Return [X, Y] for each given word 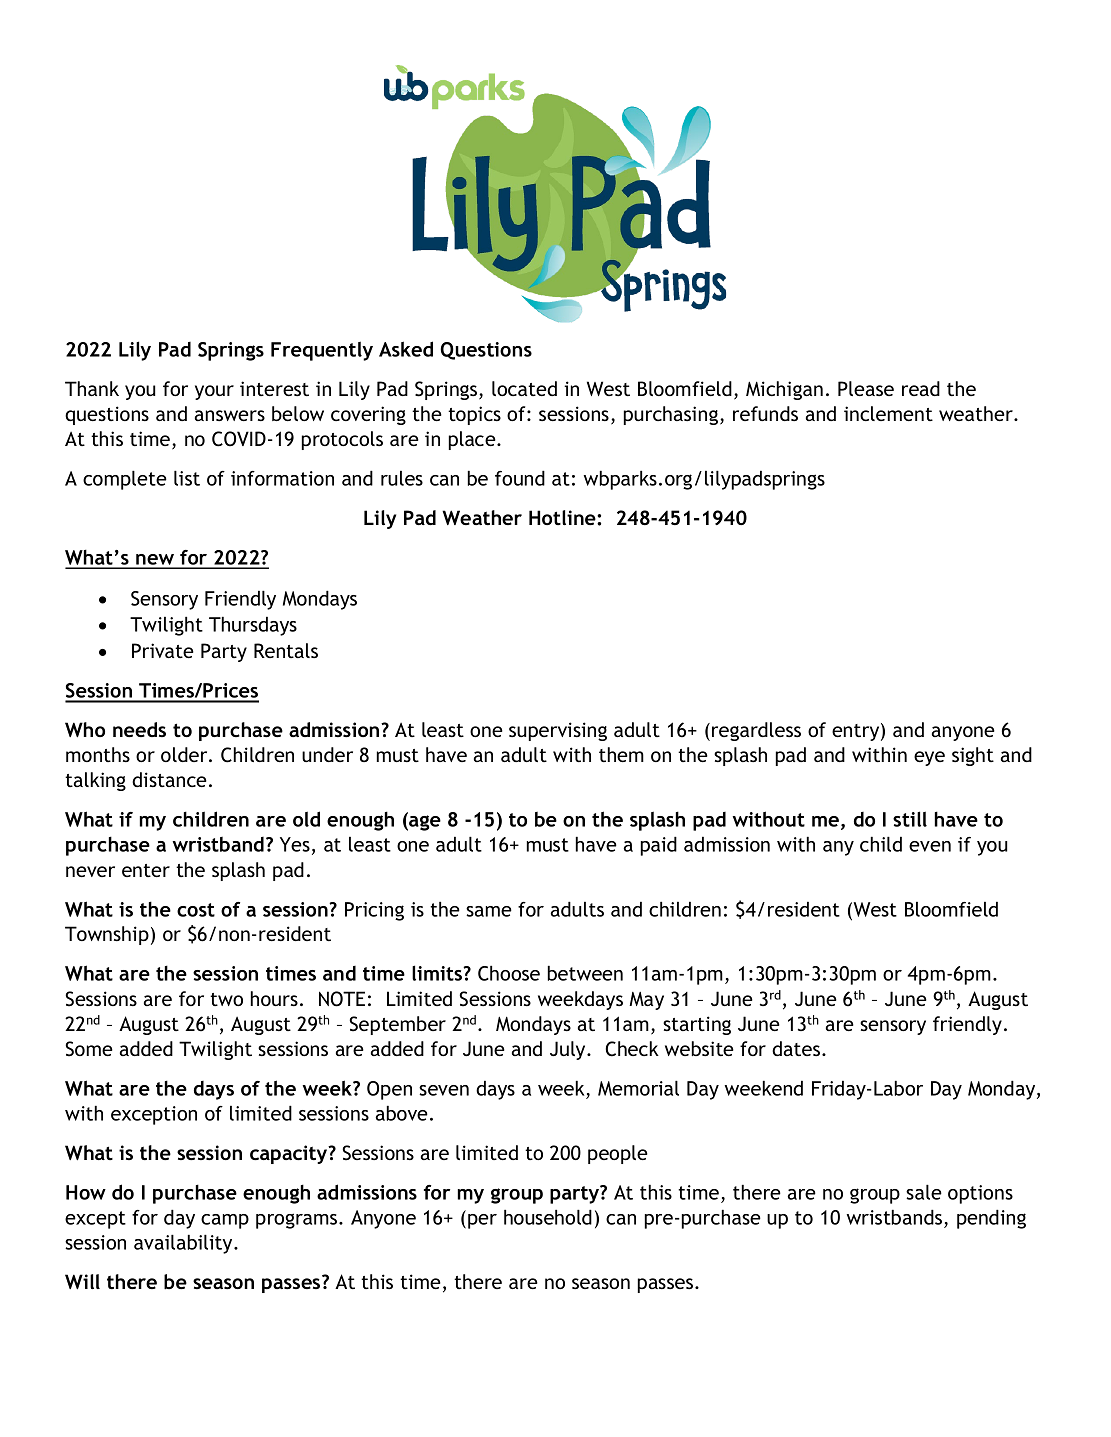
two [226, 999]
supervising [558, 731]
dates [797, 1048]
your [214, 392]
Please [866, 388]
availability [184, 1244]
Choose [509, 973]
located [524, 388]
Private [163, 650]
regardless [756, 731]
